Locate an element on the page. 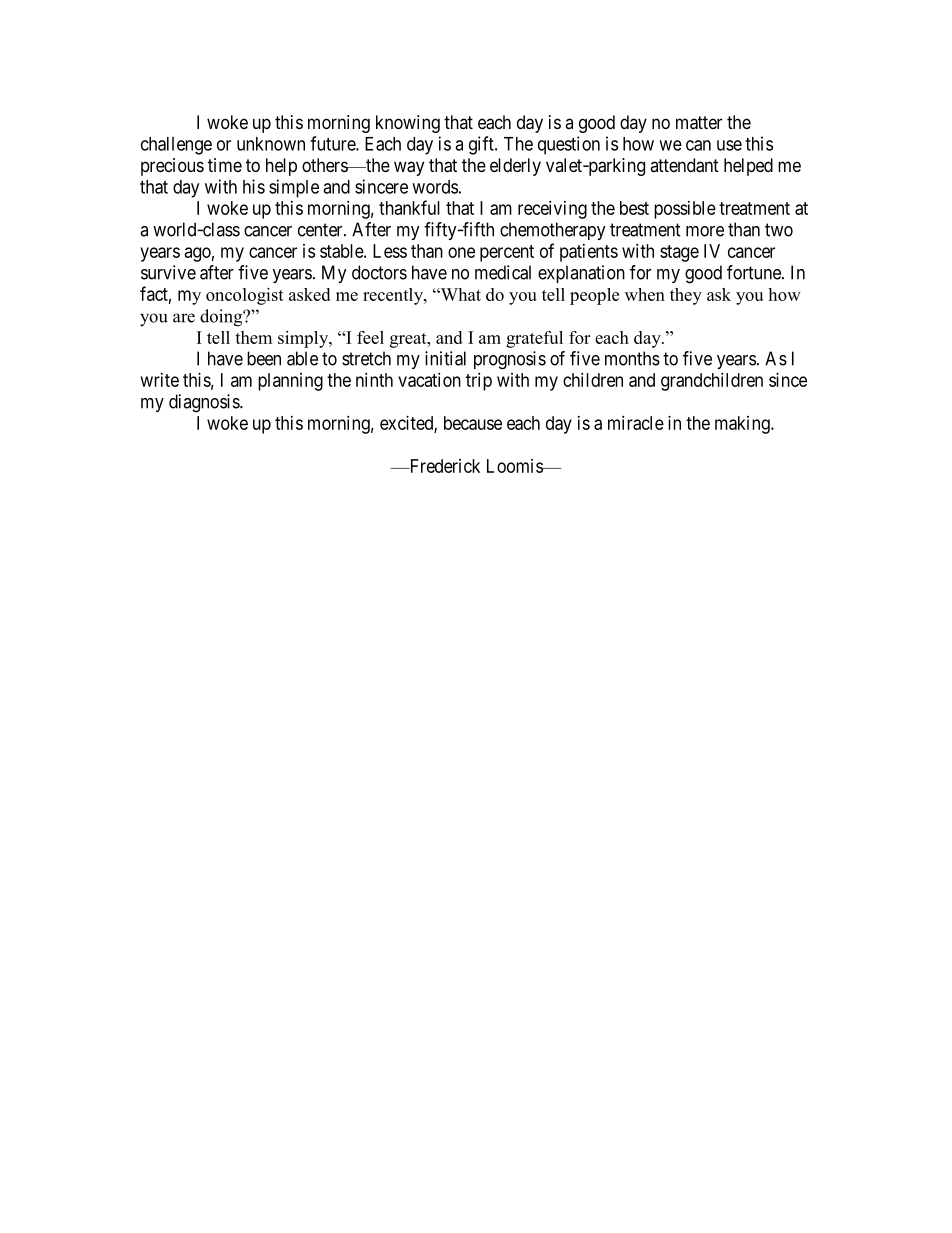  more is located at coordinates (705, 231).
